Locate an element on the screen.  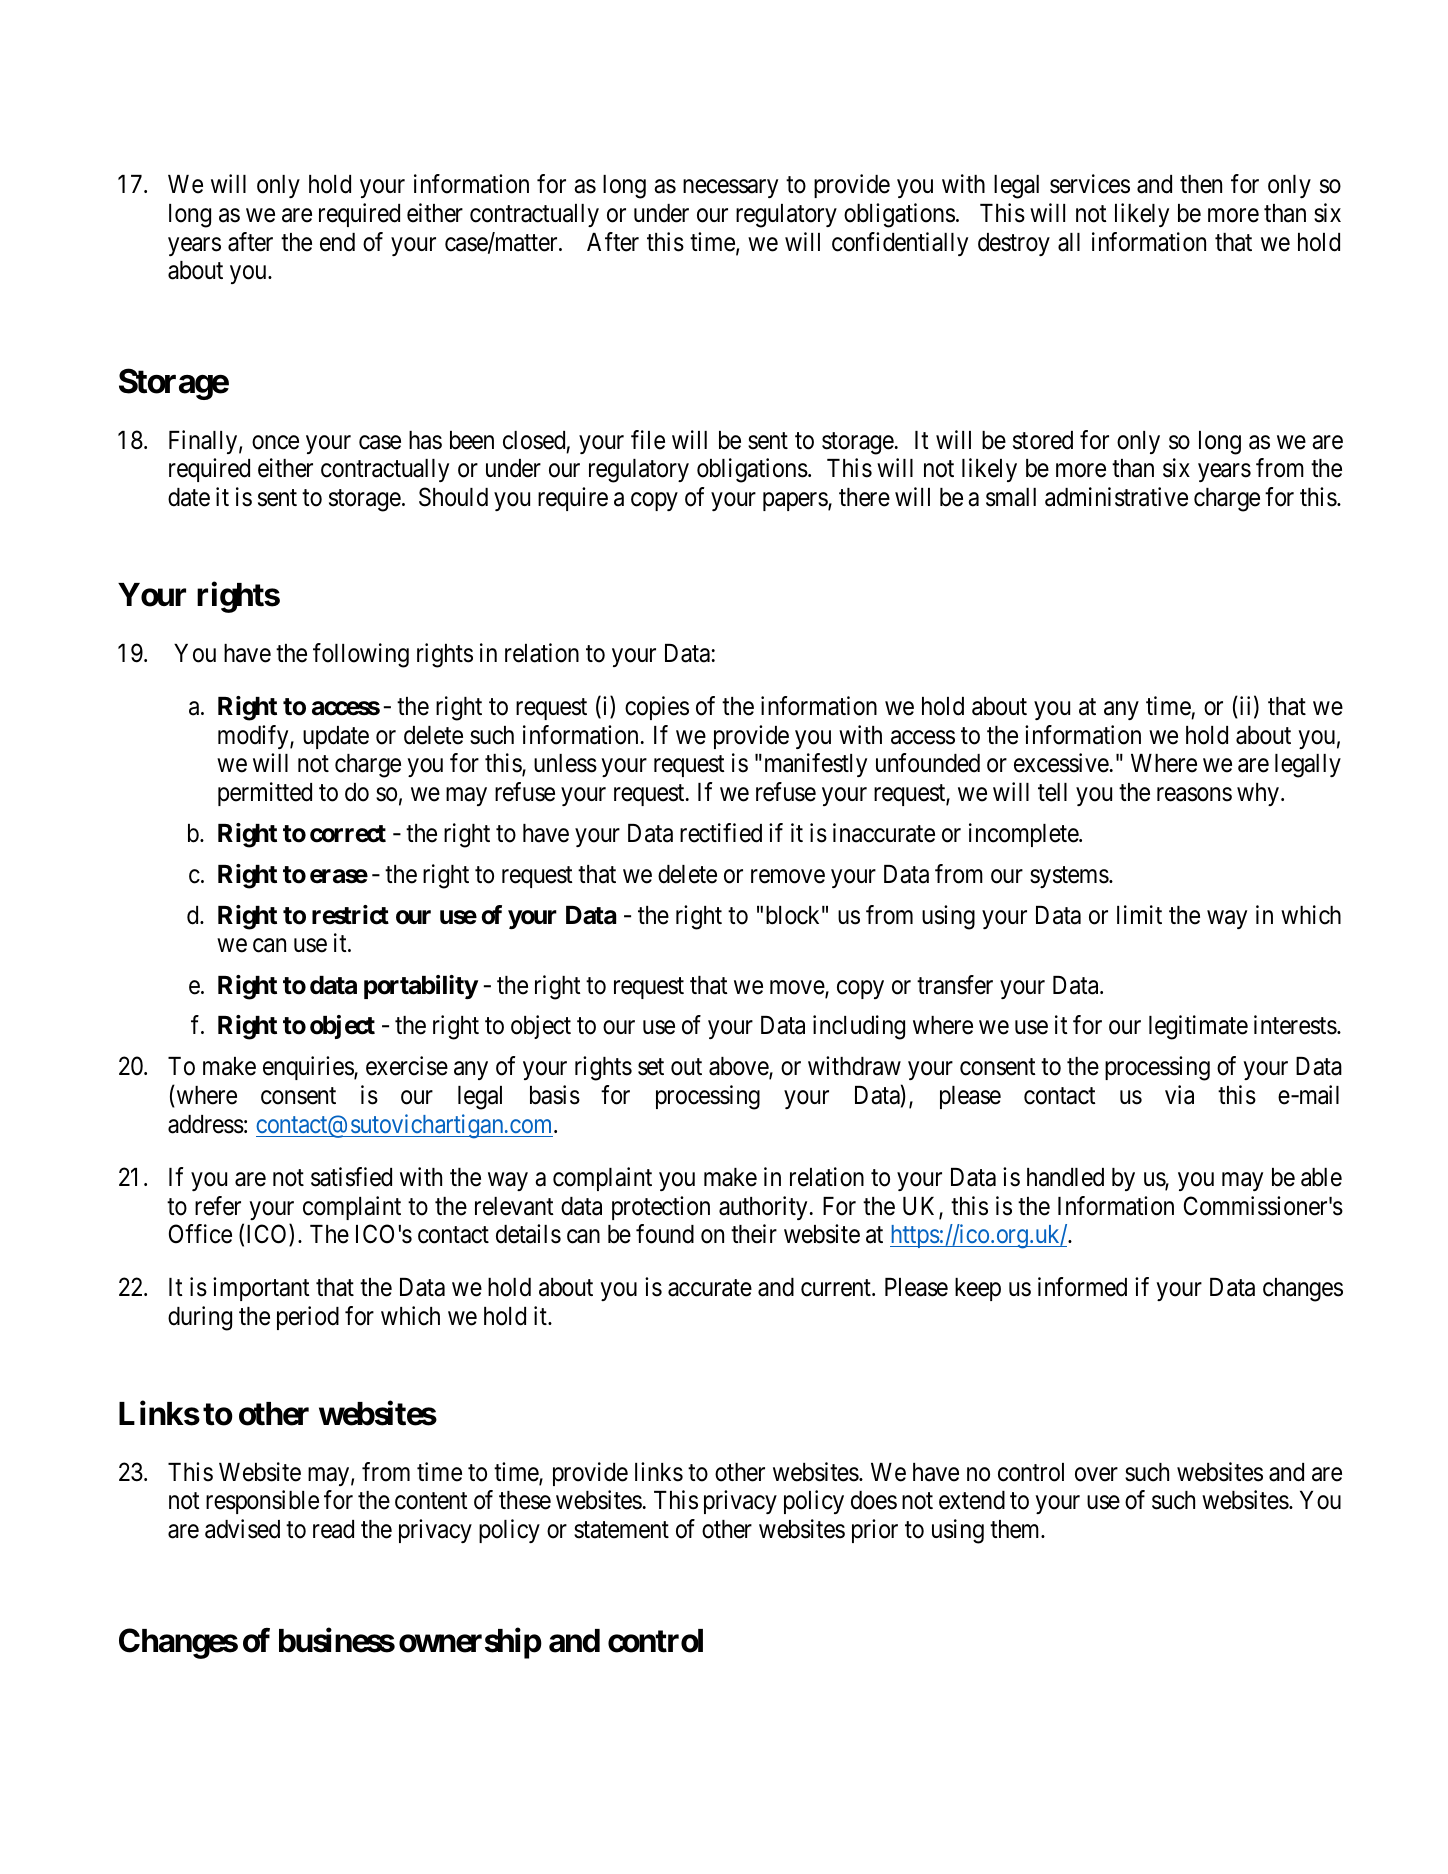
once is located at coordinates (275, 442).
